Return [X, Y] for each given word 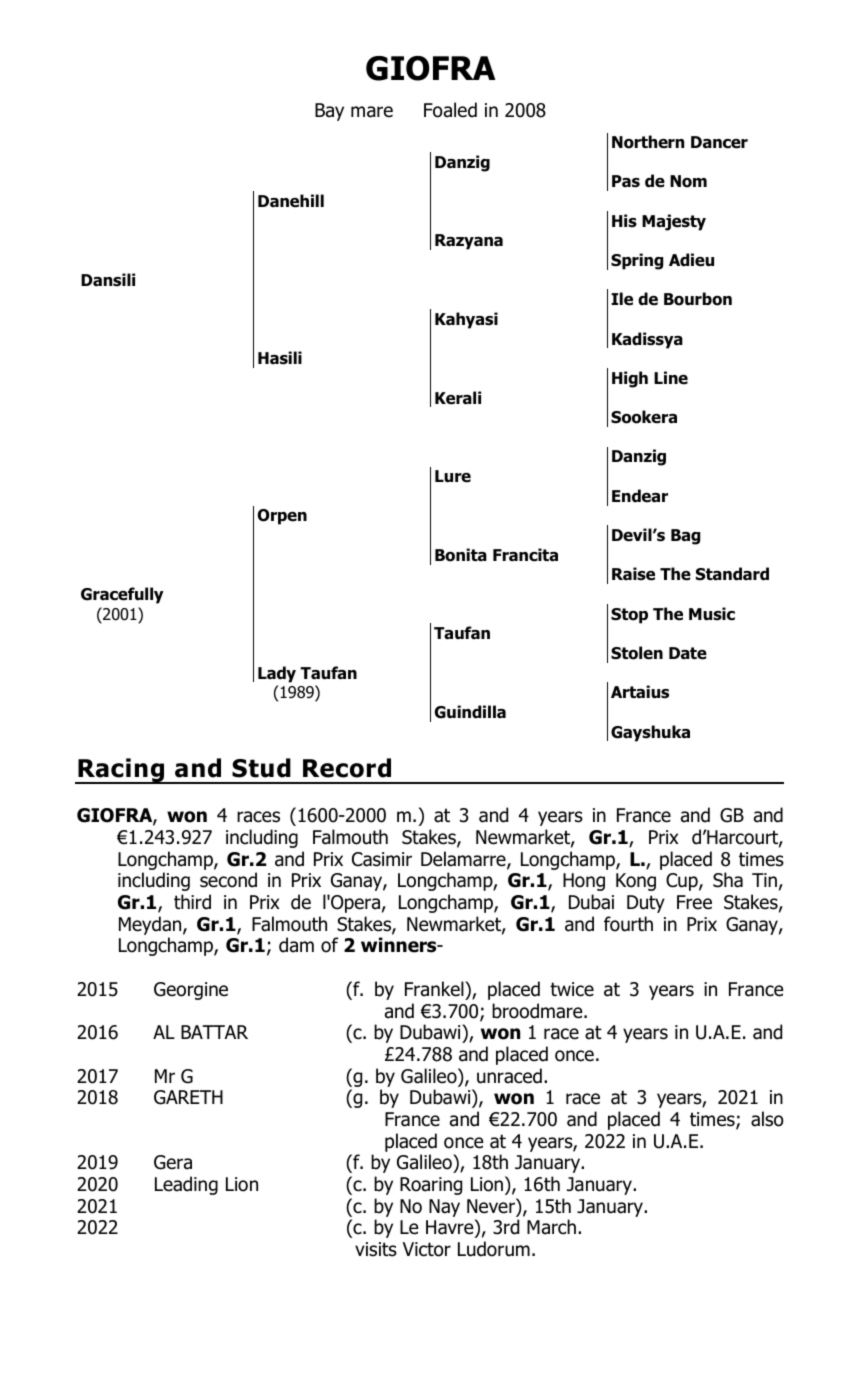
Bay [329, 112]
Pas [626, 181]
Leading [186, 1185]
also [767, 1119]
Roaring [431, 1186]
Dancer [719, 142]
